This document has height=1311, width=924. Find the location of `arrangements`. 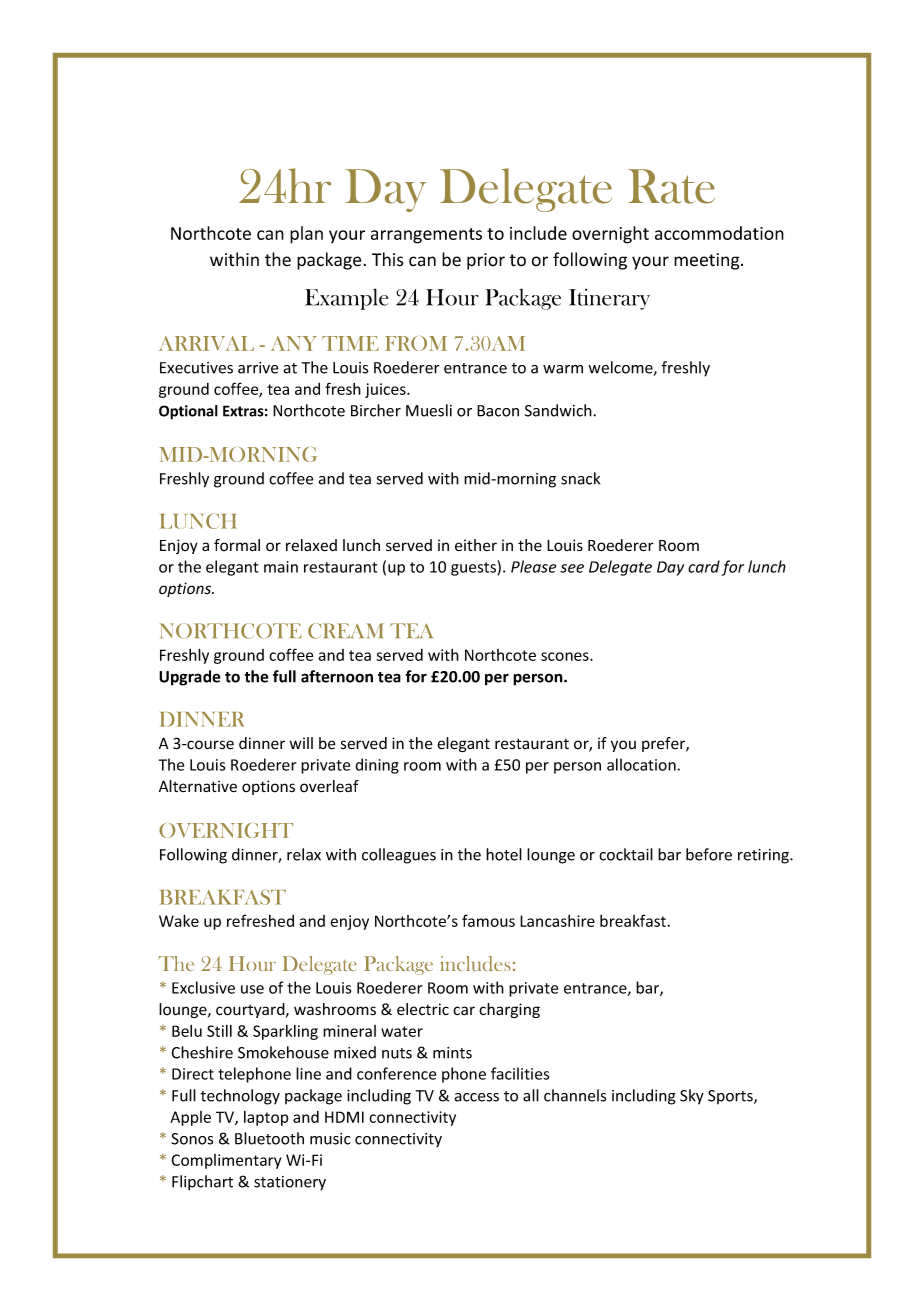

arrangements is located at coordinates (426, 236).
